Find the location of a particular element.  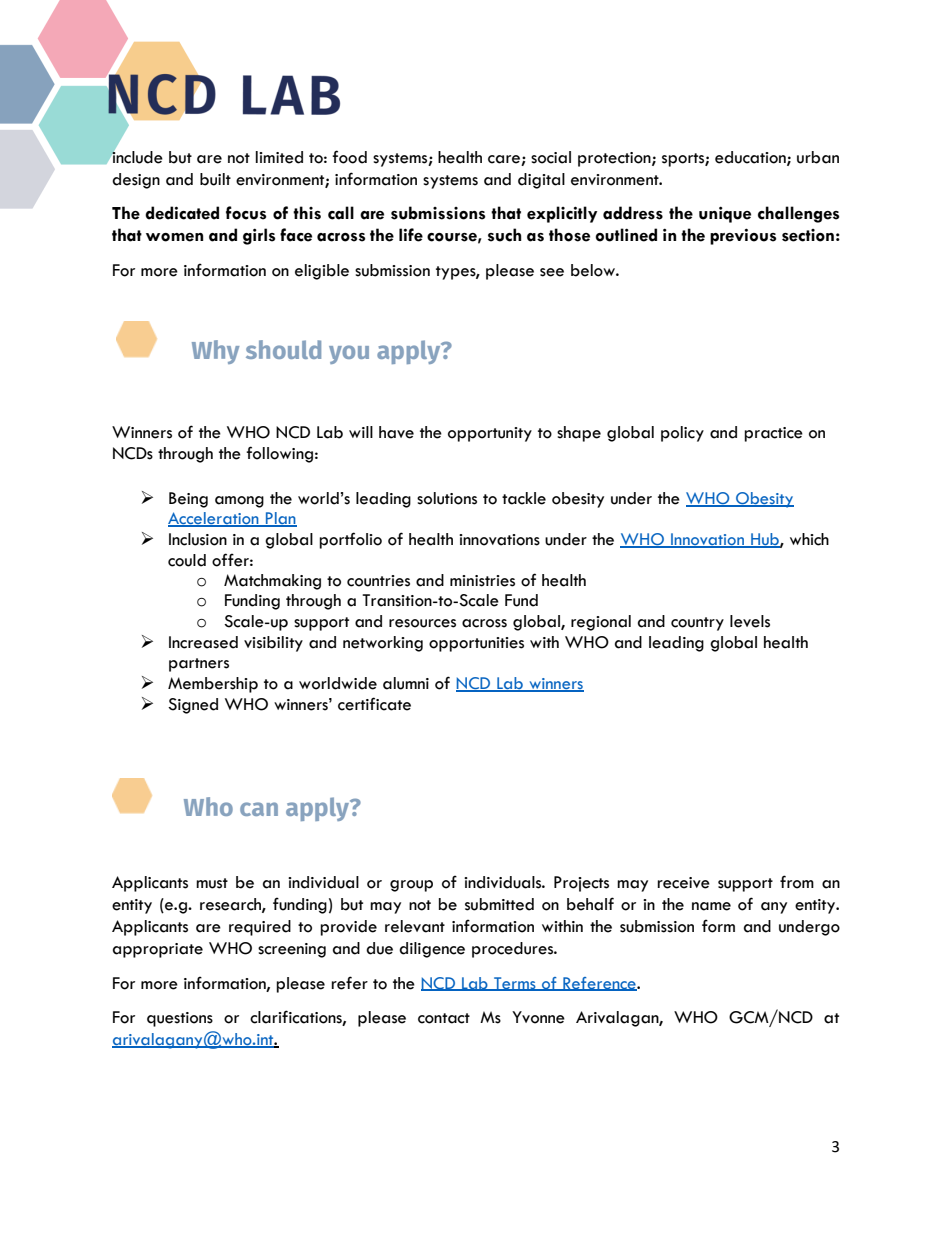

questions is located at coordinates (180, 1019).
